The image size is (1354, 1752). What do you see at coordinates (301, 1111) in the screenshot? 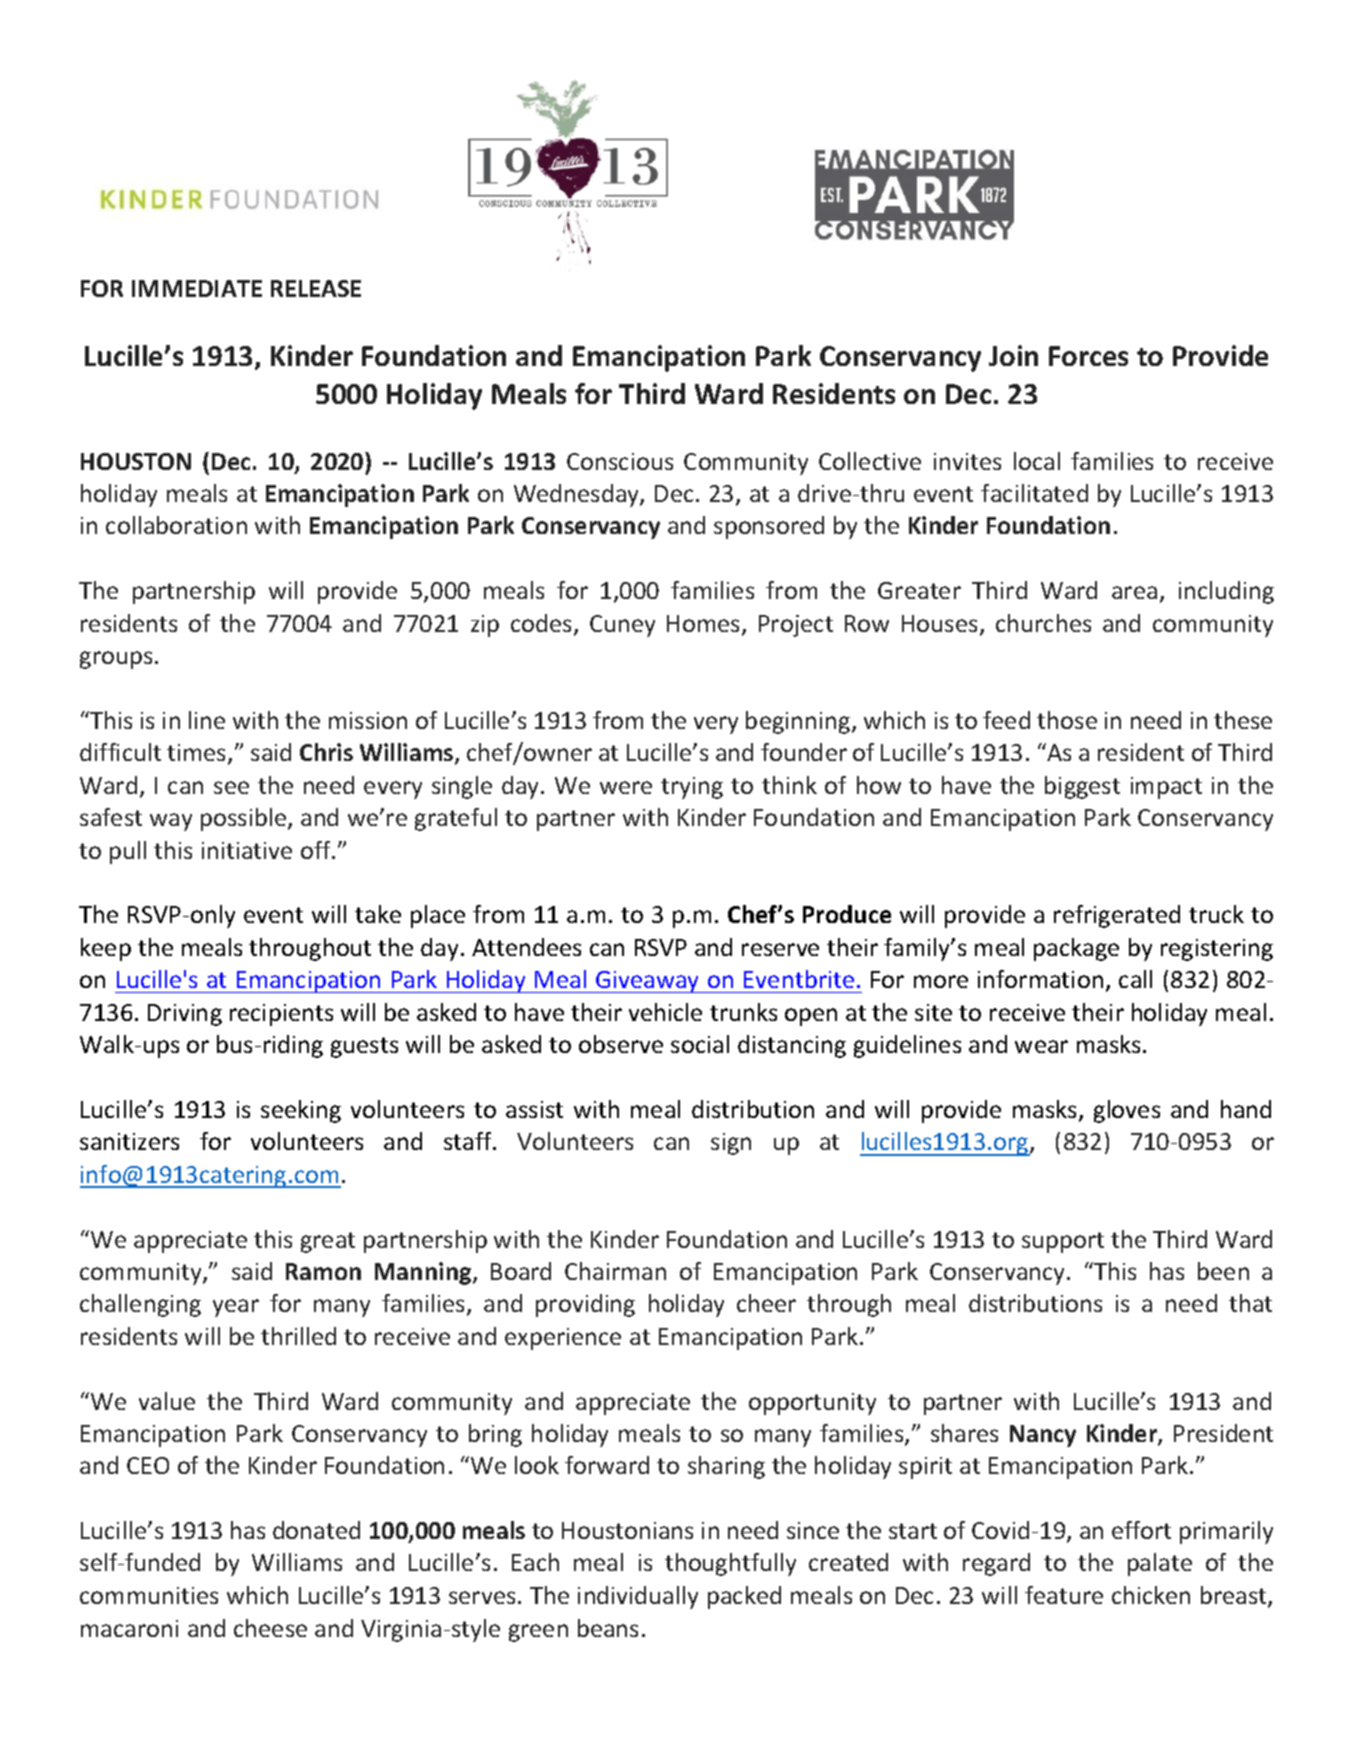
I see `seeking` at bounding box center [301, 1111].
